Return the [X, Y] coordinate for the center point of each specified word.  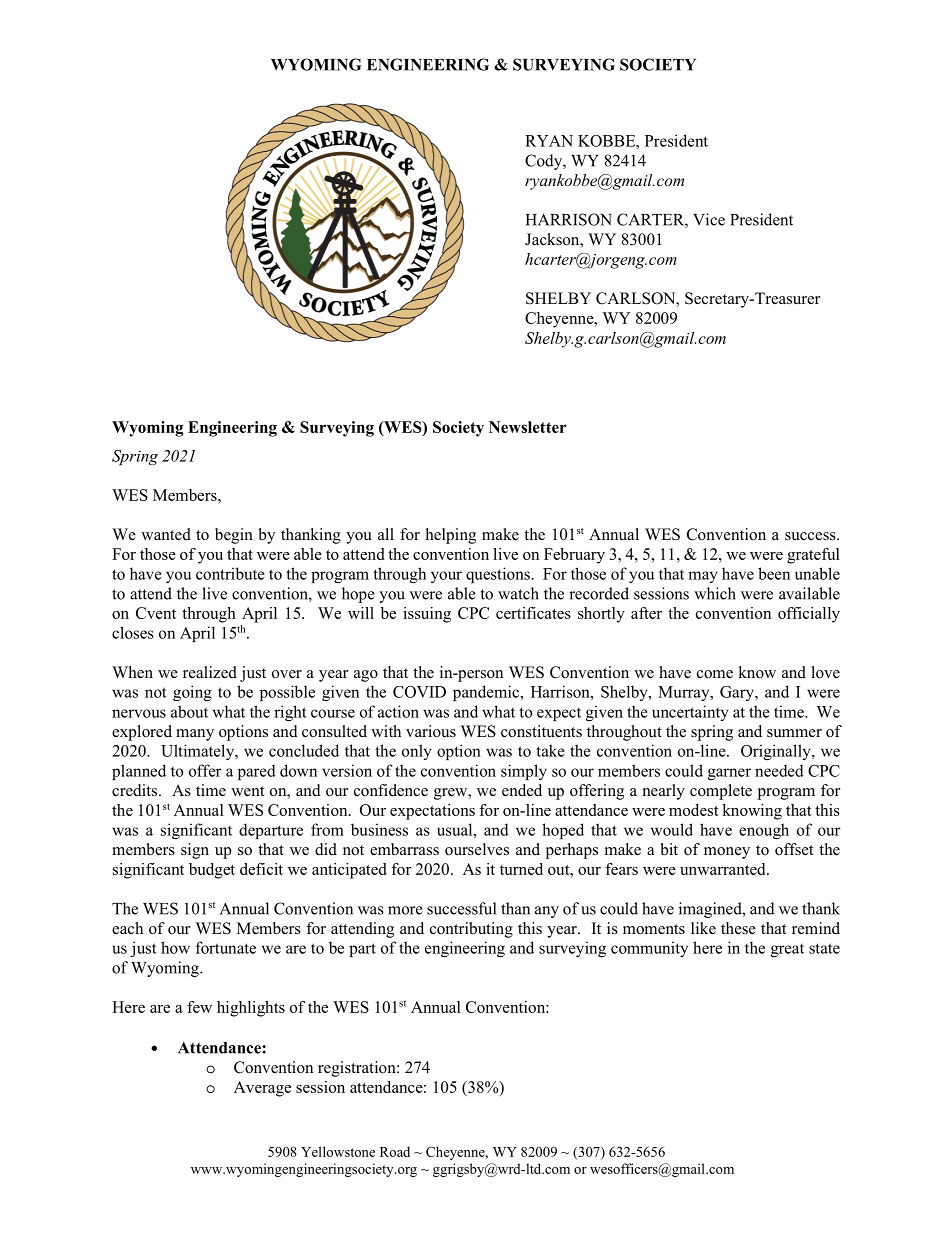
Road [395, 1151]
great [787, 950]
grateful [813, 556]
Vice [709, 219]
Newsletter [528, 427]
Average [262, 1089]
